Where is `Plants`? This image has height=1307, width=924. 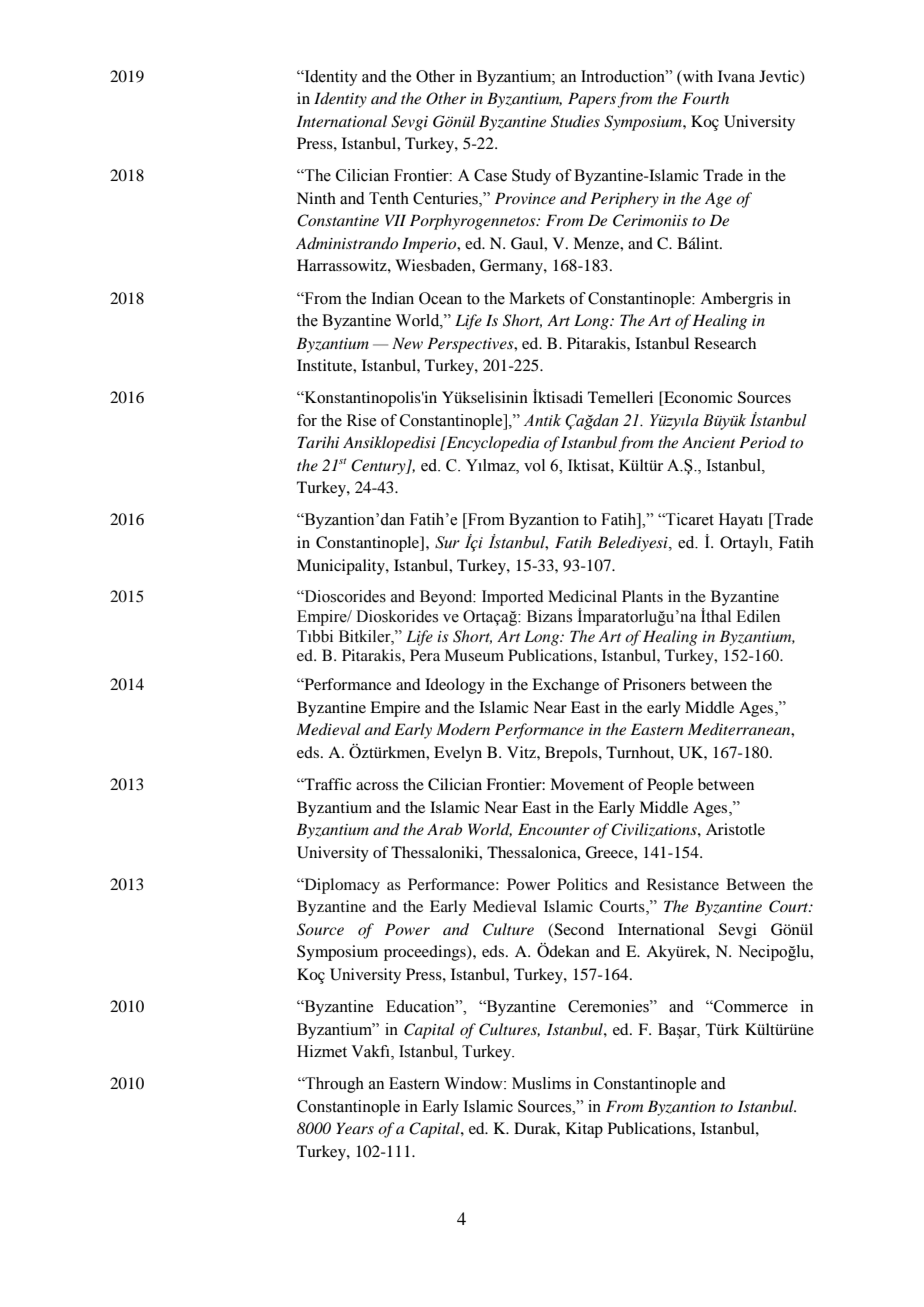 Plants is located at coordinates (642, 596).
